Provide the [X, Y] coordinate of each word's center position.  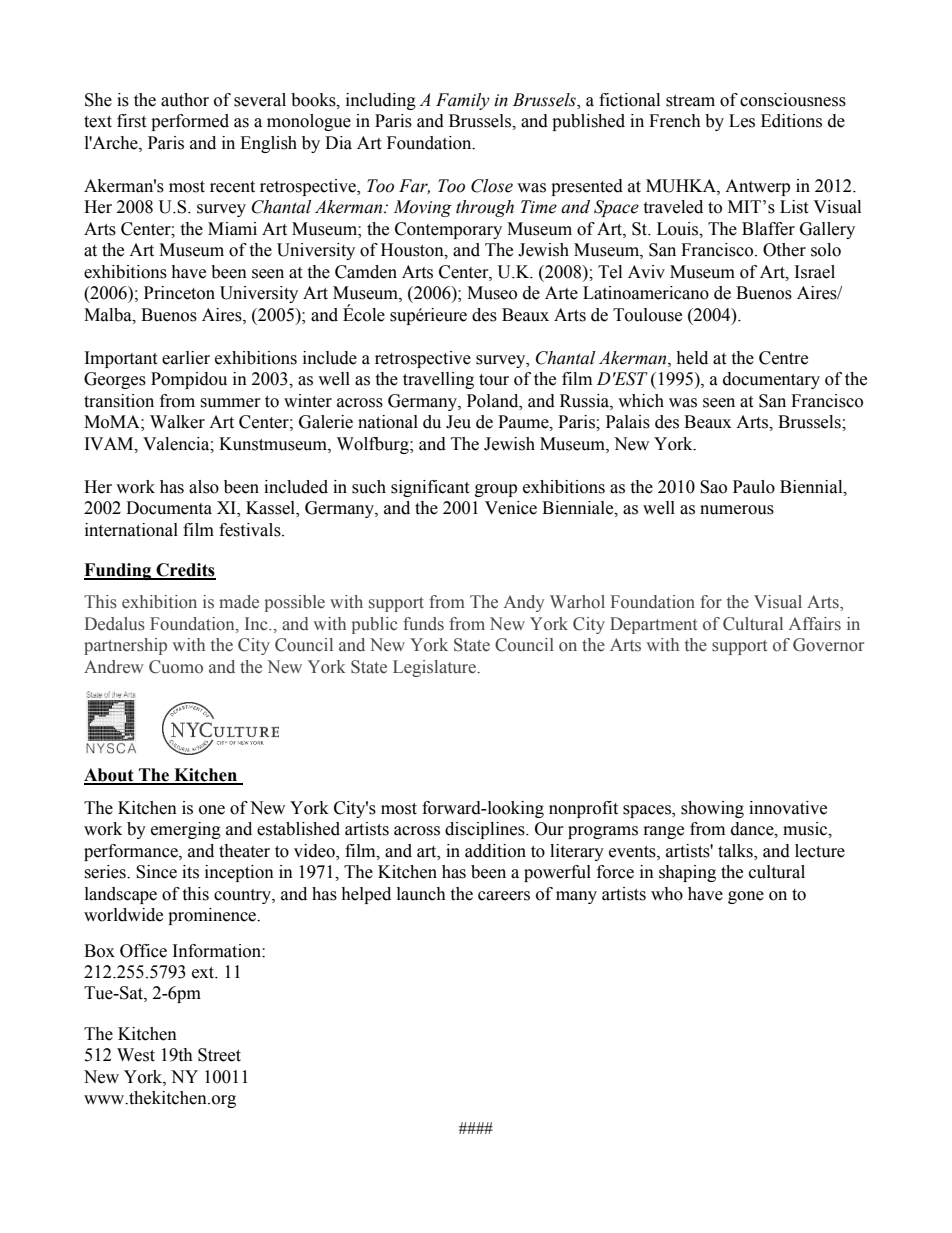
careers [504, 896]
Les [742, 121]
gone [746, 897]
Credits [185, 571]
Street [219, 1055]
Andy [524, 603]
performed [190, 122]
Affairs [815, 624]
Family [463, 101]
